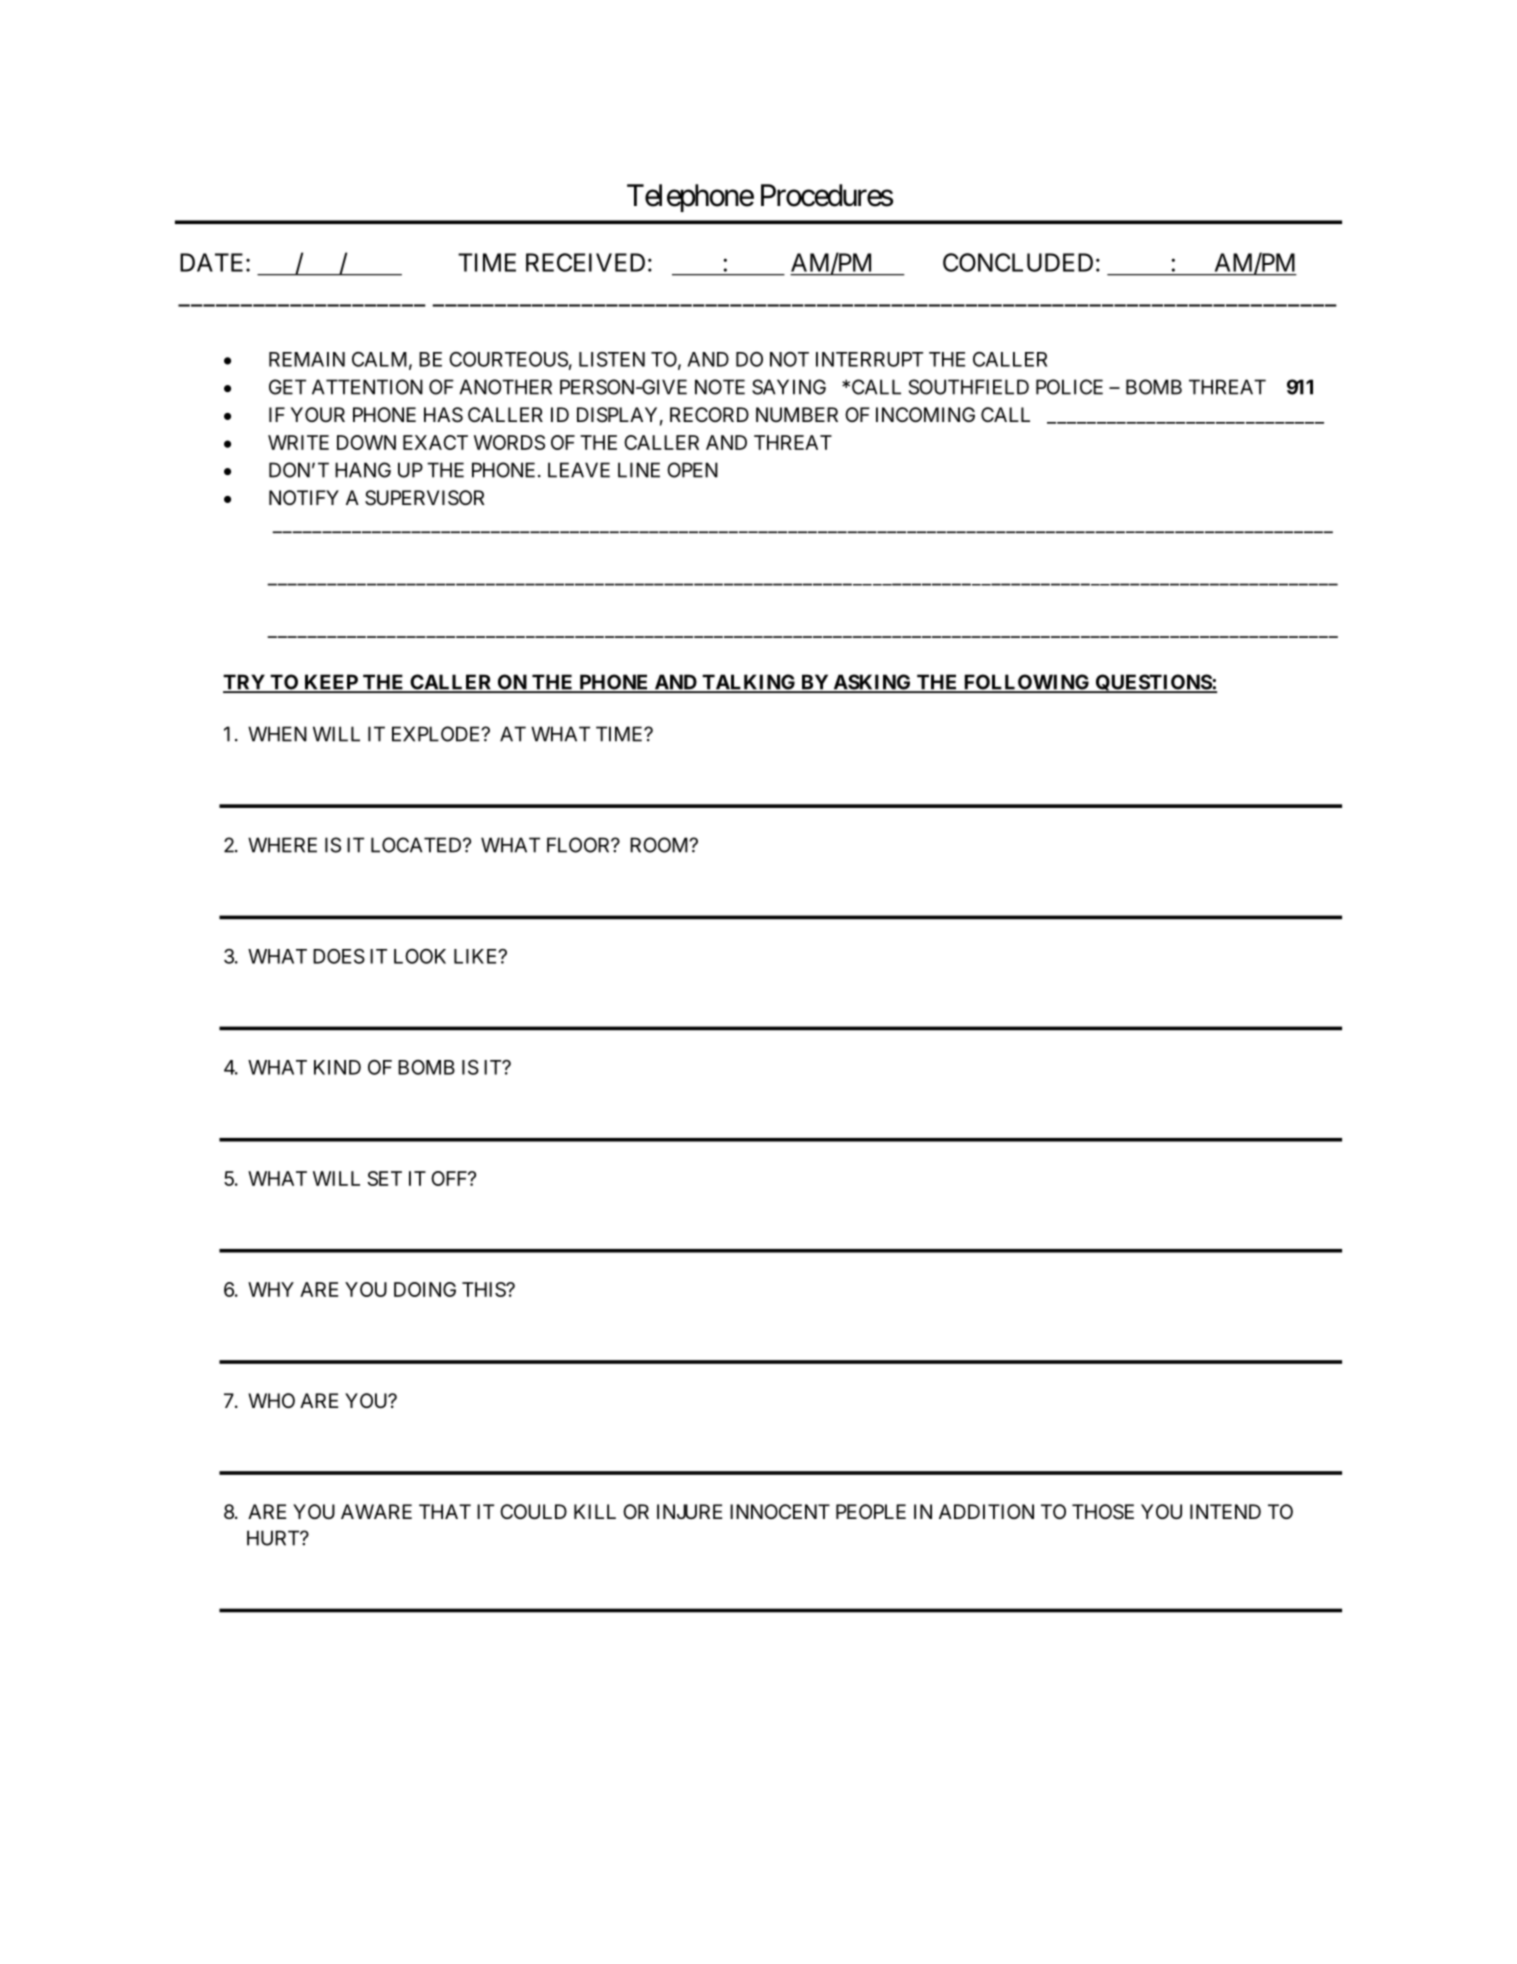 This screenshot has width=1517, height=1964. I want to click on LOOK, so click(420, 956).
